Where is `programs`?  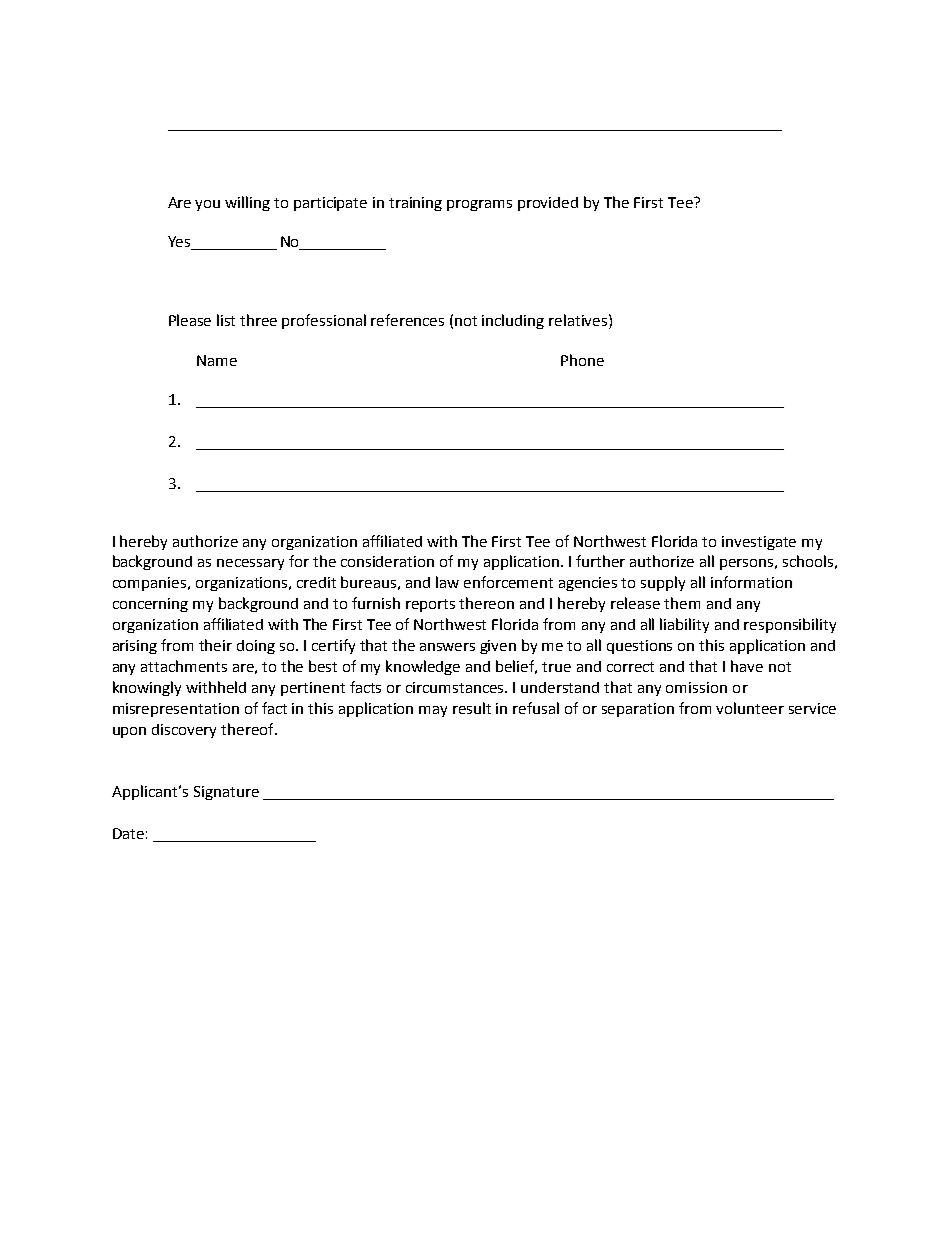 programs is located at coordinates (479, 205).
